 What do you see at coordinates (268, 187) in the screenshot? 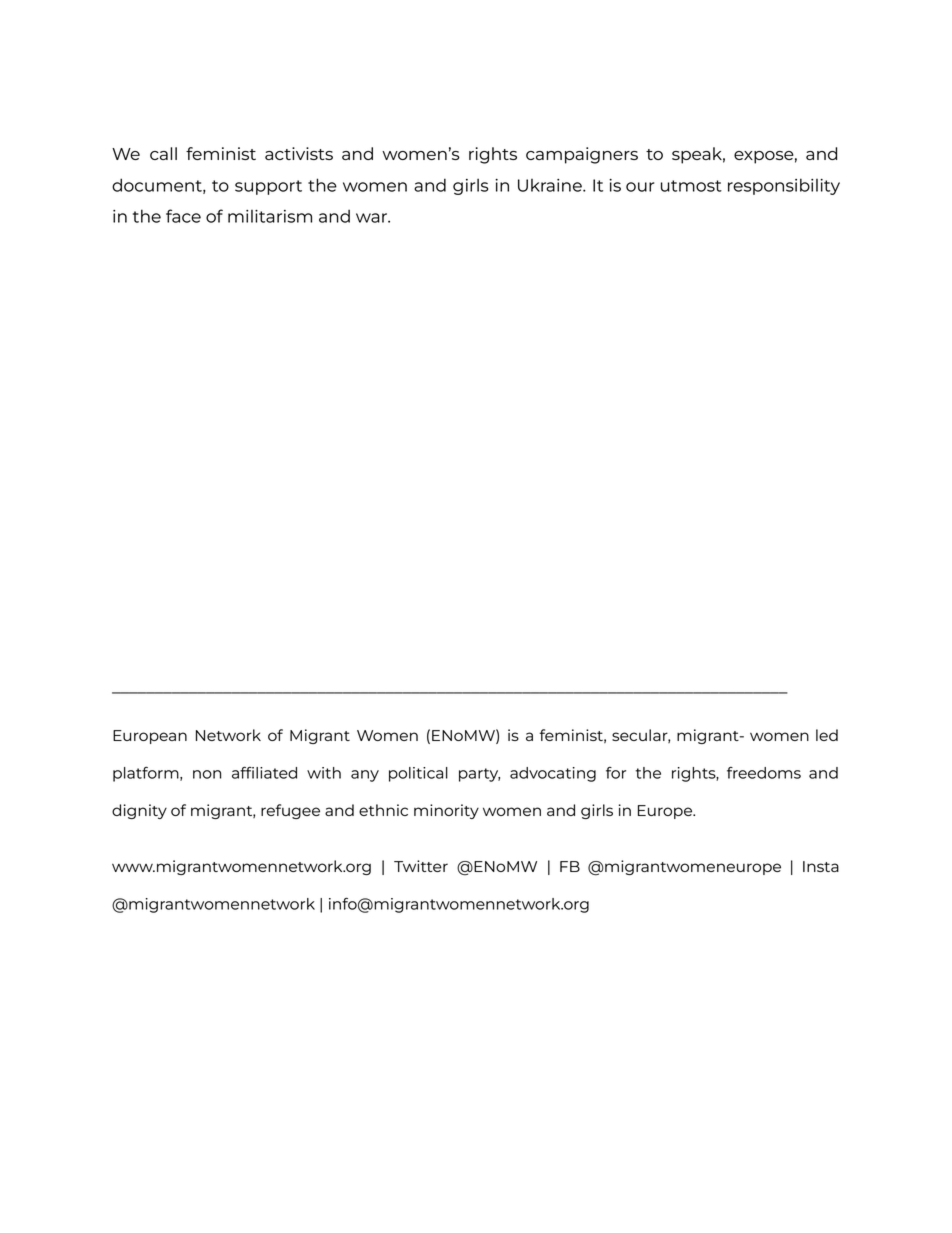
I see `support` at bounding box center [268, 187].
